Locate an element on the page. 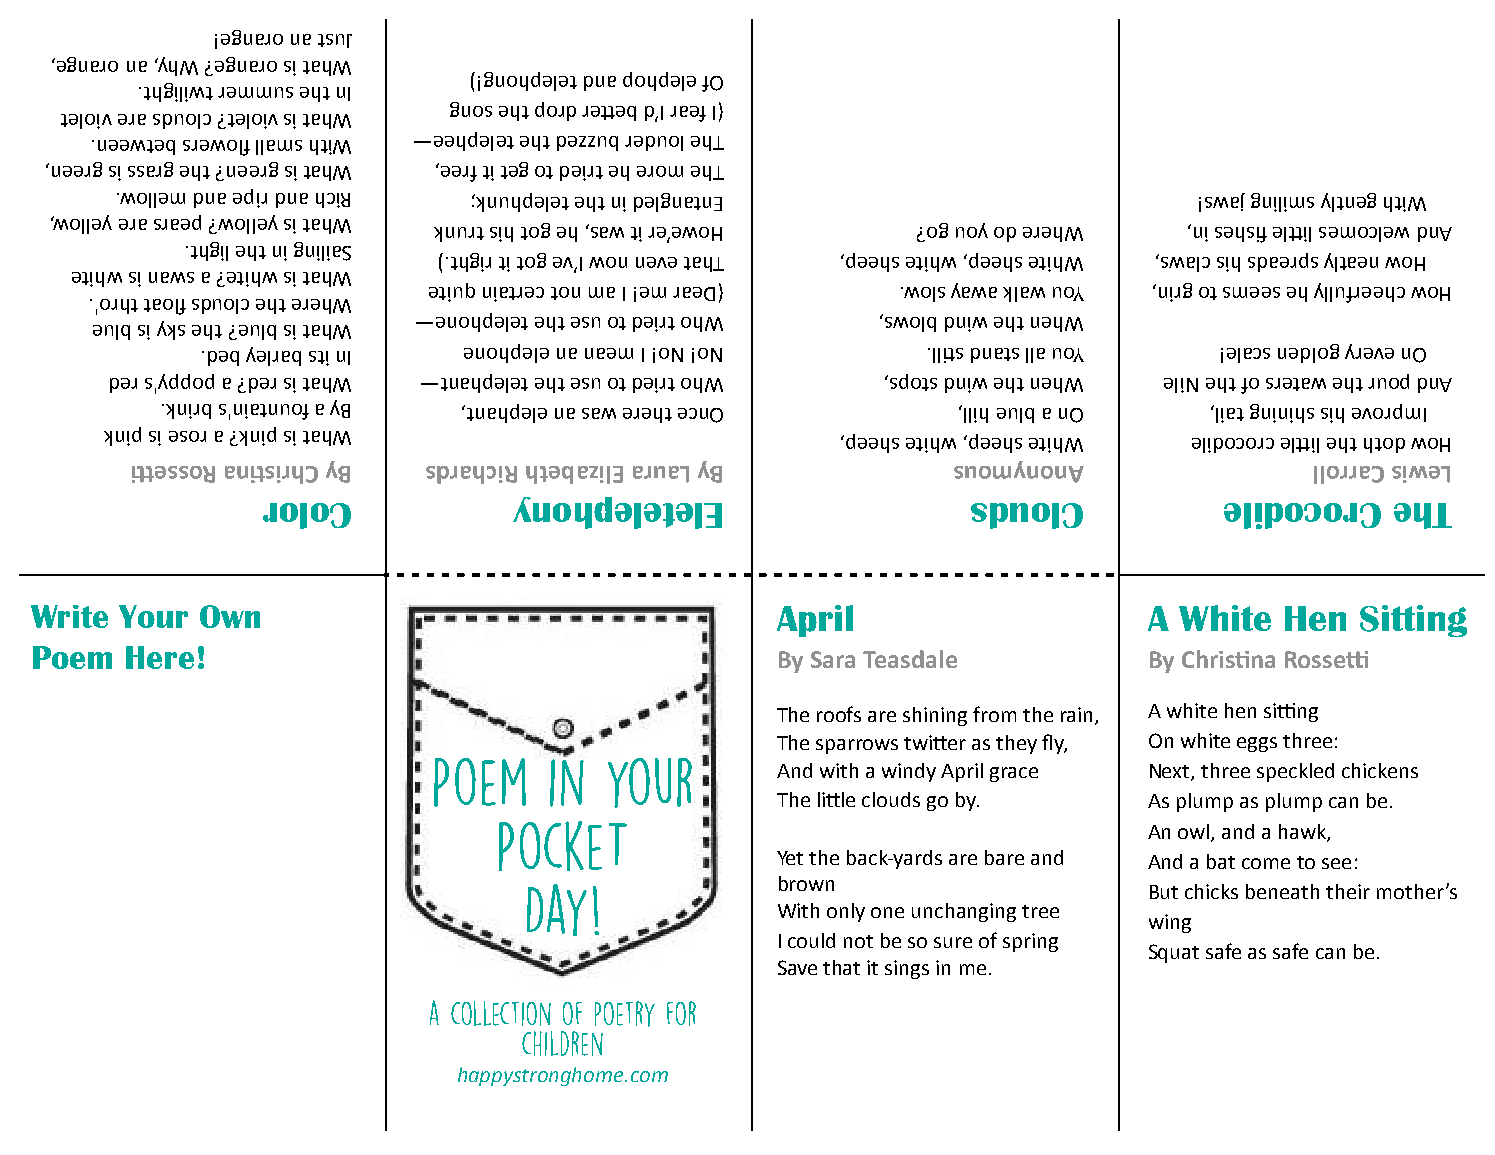  Day is located at coordinates (557, 910).
